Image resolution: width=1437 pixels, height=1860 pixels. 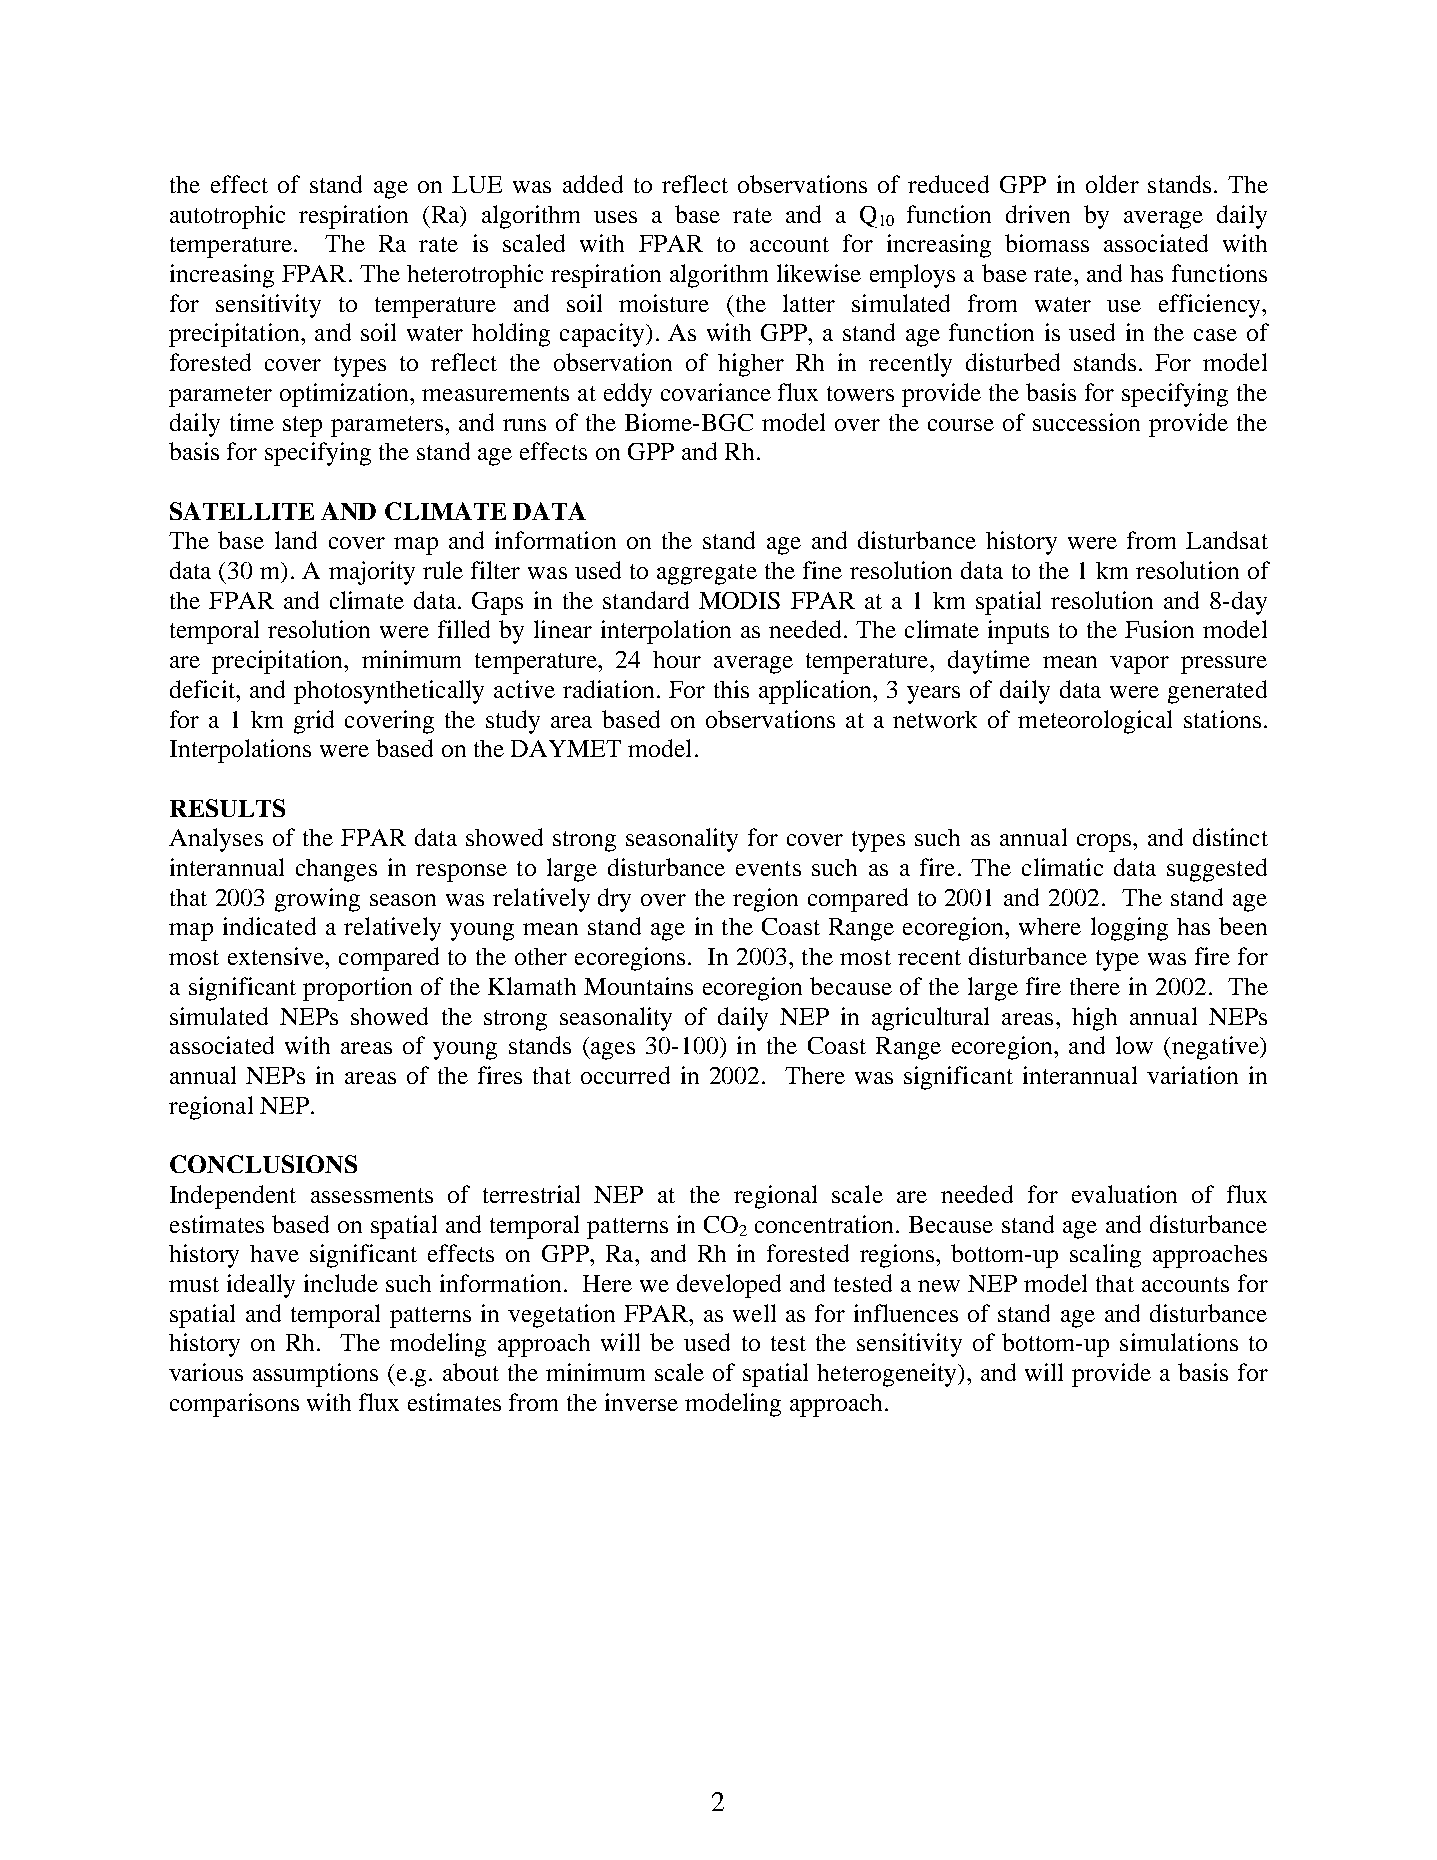 I want to click on occurred, so click(x=625, y=1075).
